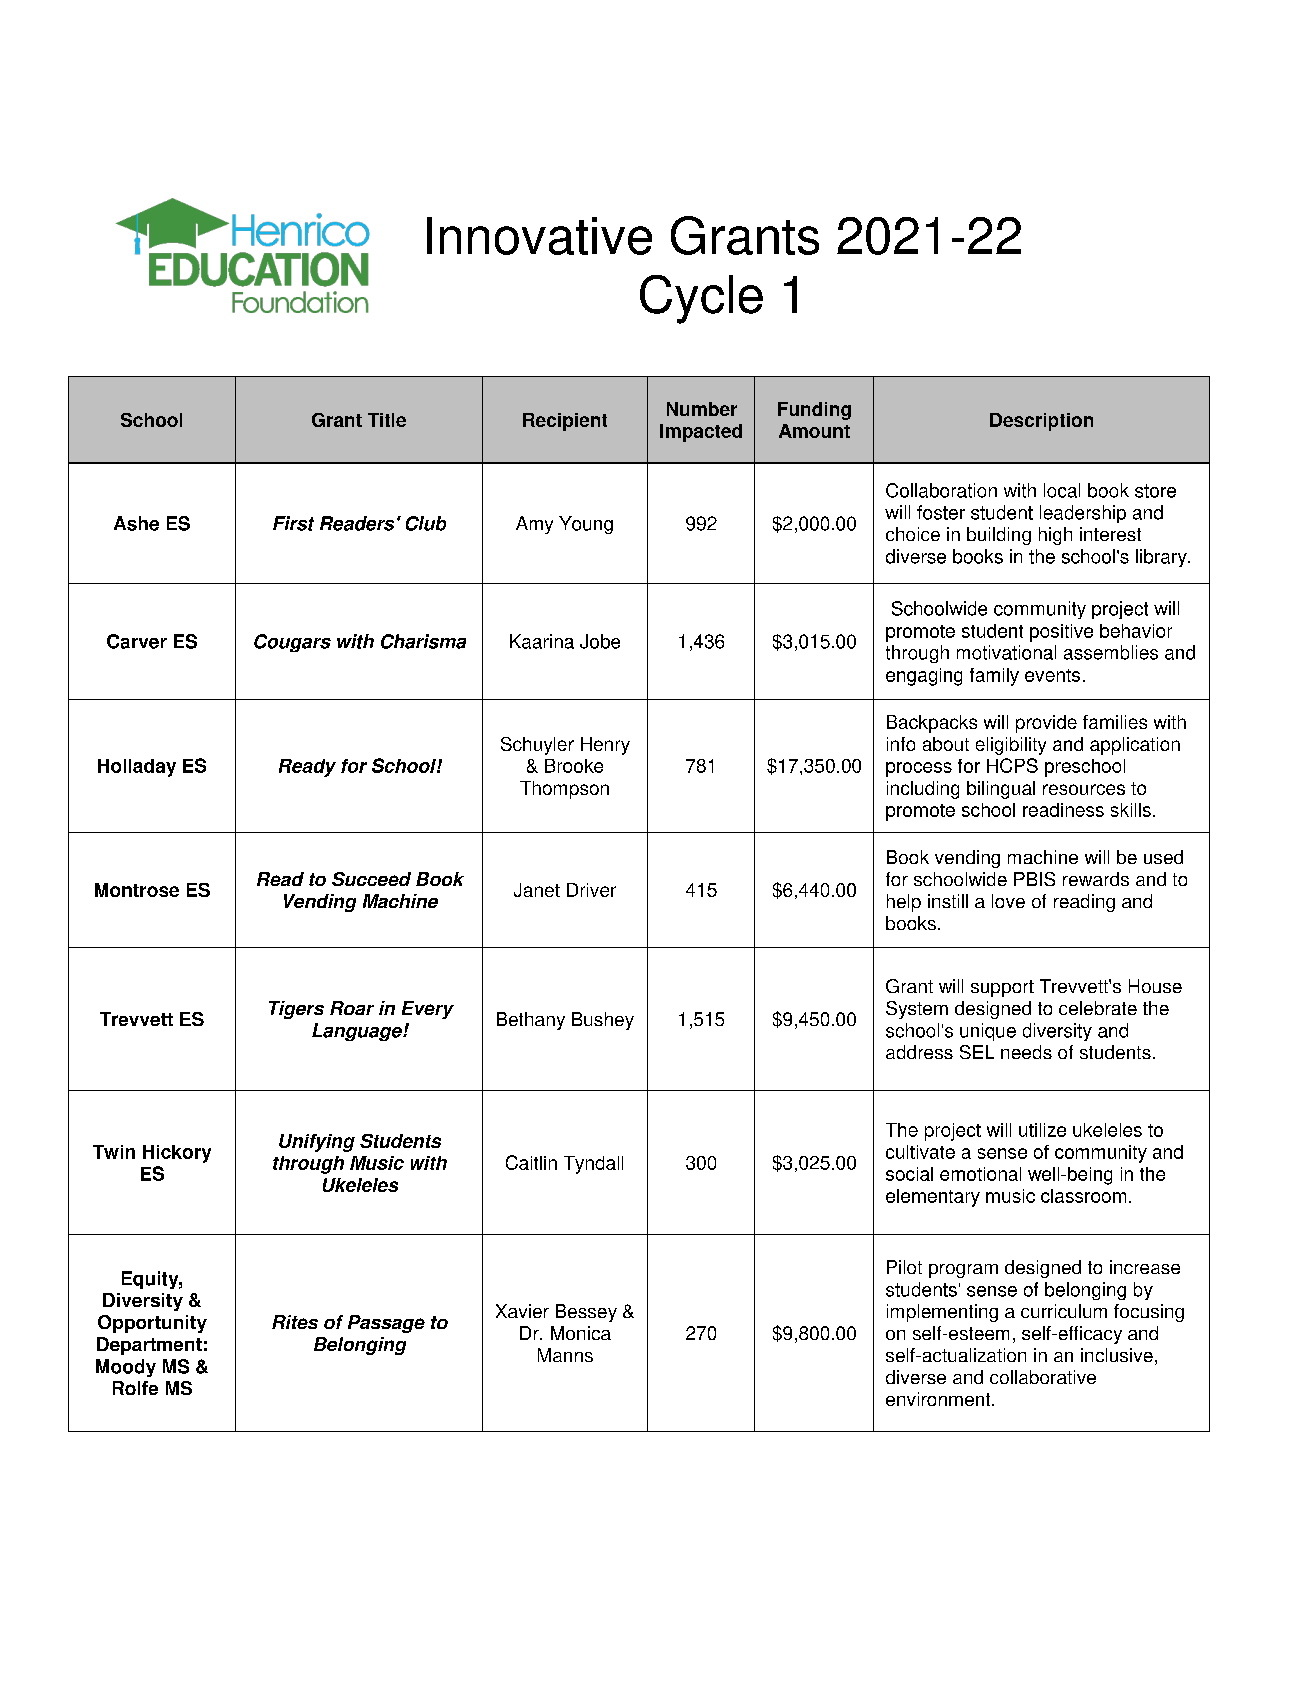 This image has width=1301, height=1683. I want to click on Innovative, so click(539, 236).
